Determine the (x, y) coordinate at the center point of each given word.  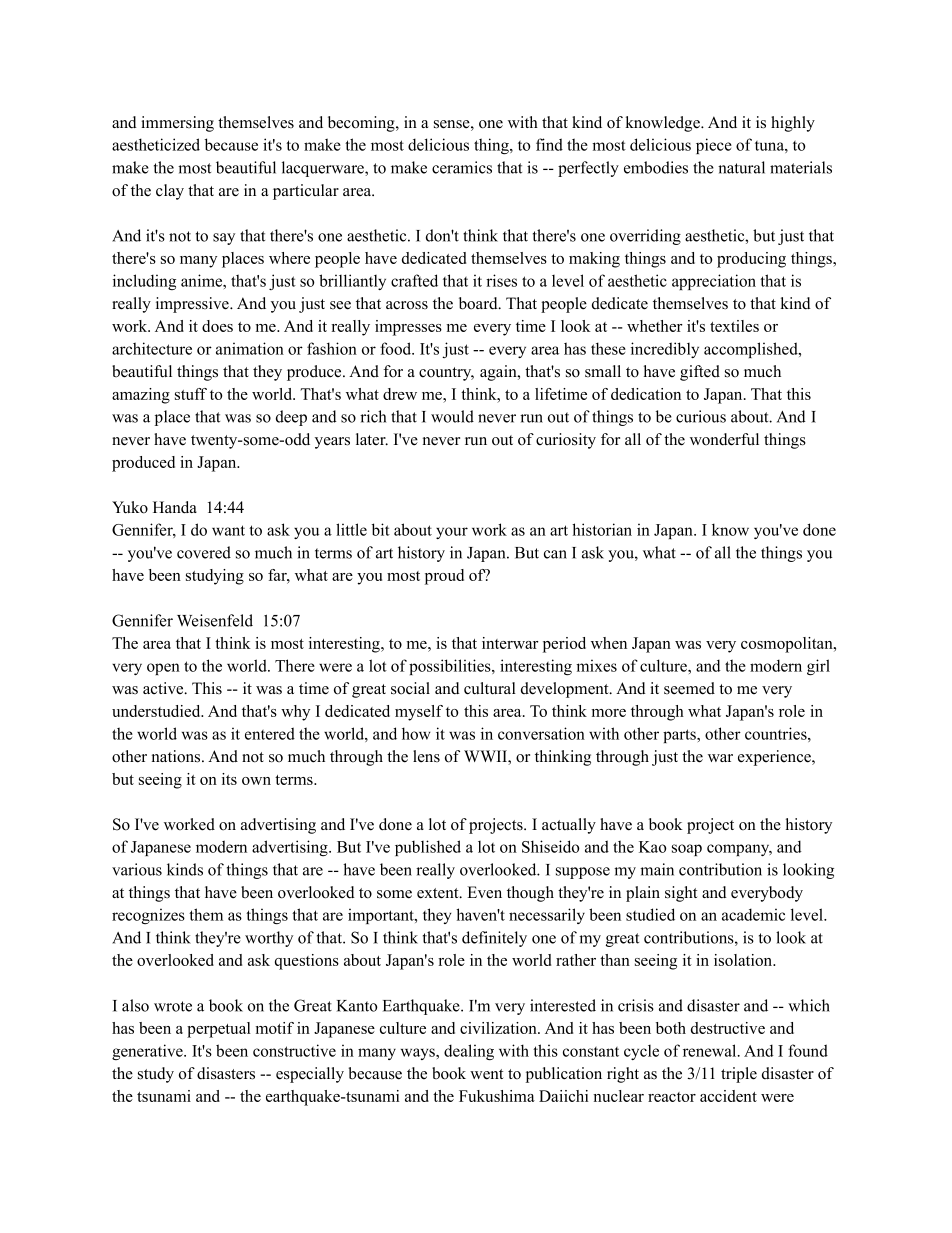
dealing (469, 1052)
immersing (177, 124)
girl (818, 667)
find (549, 144)
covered (204, 552)
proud (444, 577)
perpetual (219, 1030)
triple (739, 1075)
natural (741, 167)
